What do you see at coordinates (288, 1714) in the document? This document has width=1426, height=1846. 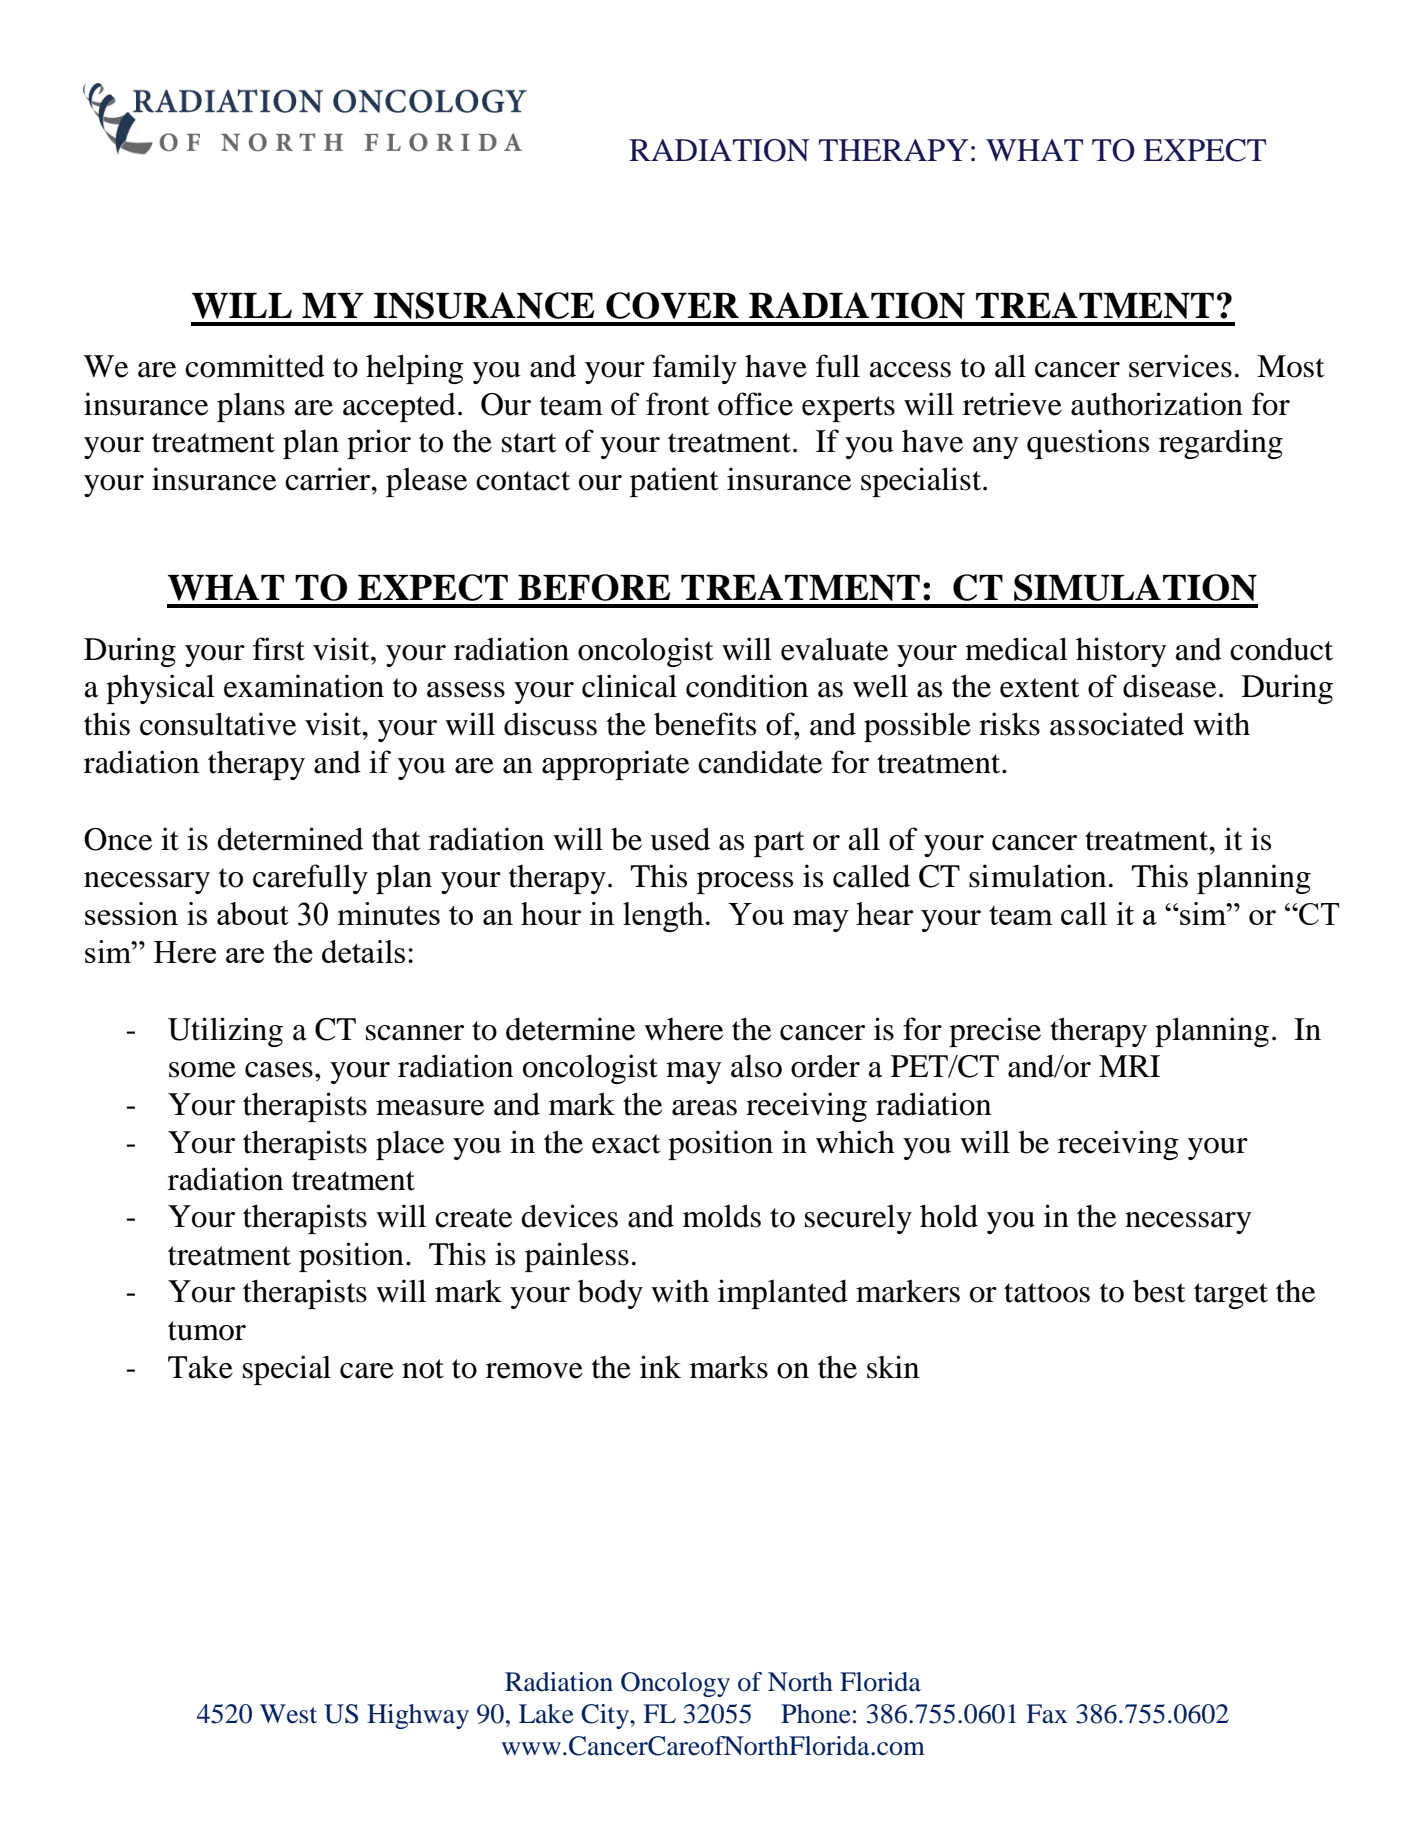 I see `West` at bounding box center [288, 1714].
